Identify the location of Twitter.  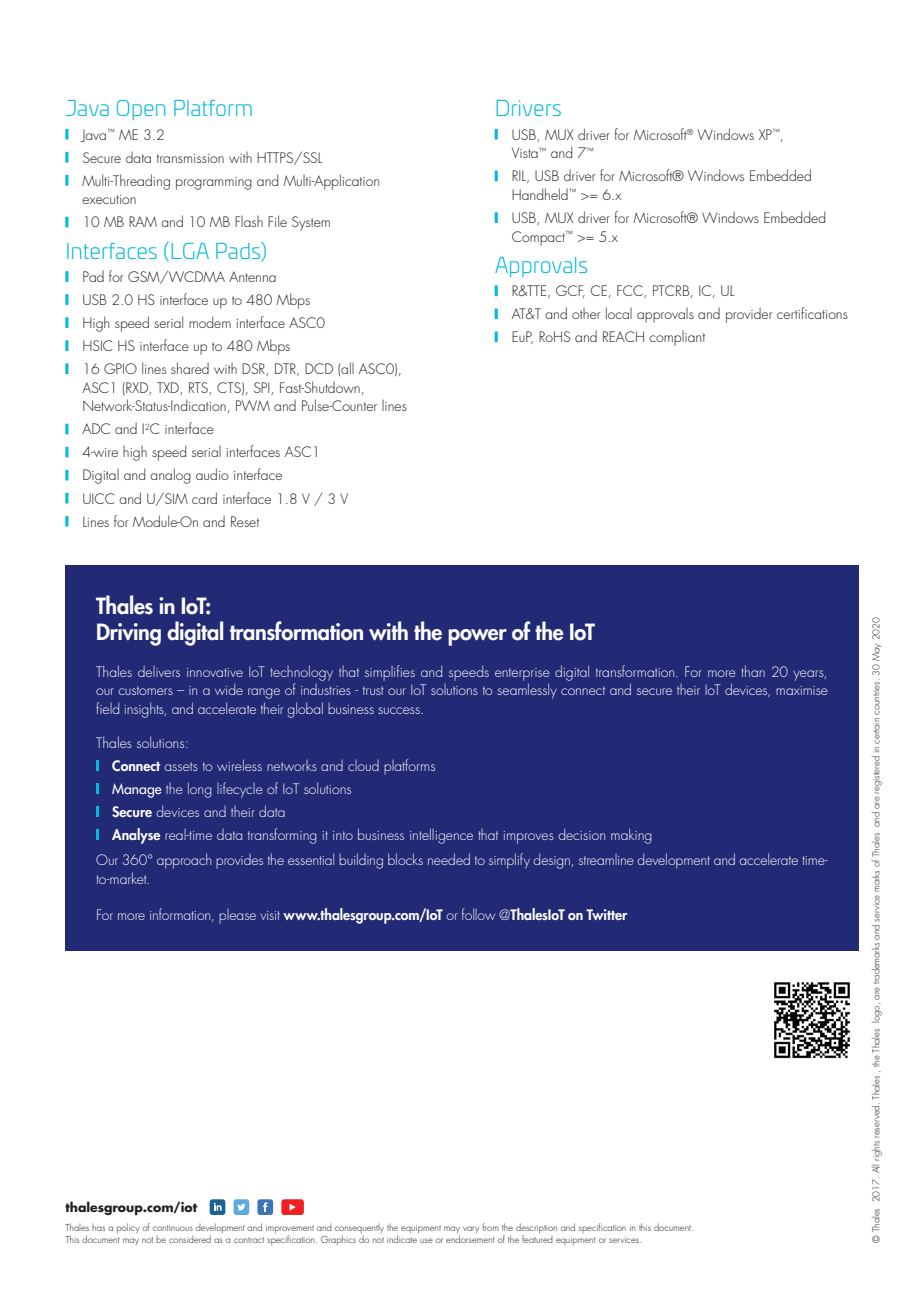
(606, 914).
